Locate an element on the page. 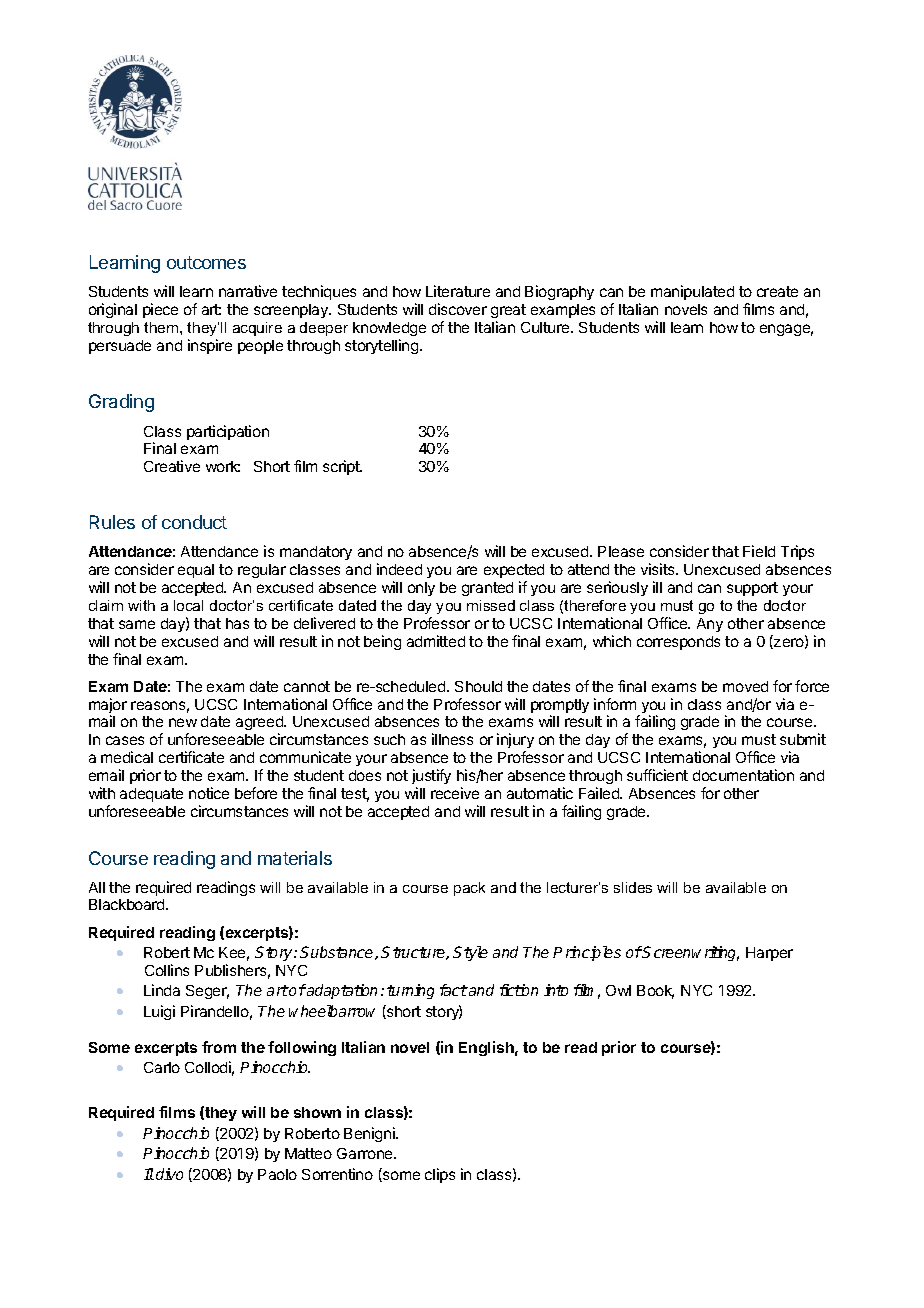  piece is located at coordinates (160, 310).
